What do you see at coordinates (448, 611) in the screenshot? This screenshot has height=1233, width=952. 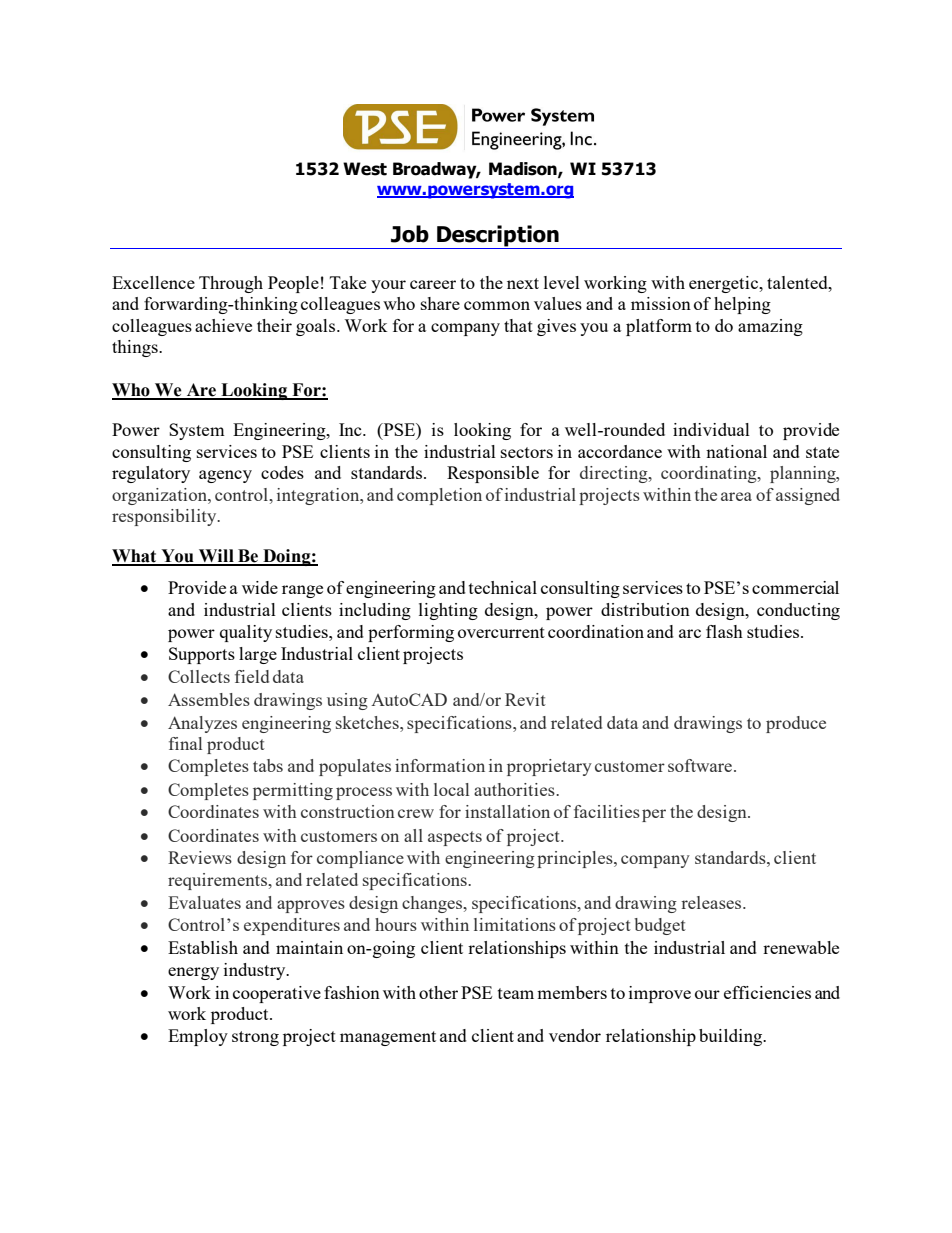 I see `lighting` at bounding box center [448, 611].
